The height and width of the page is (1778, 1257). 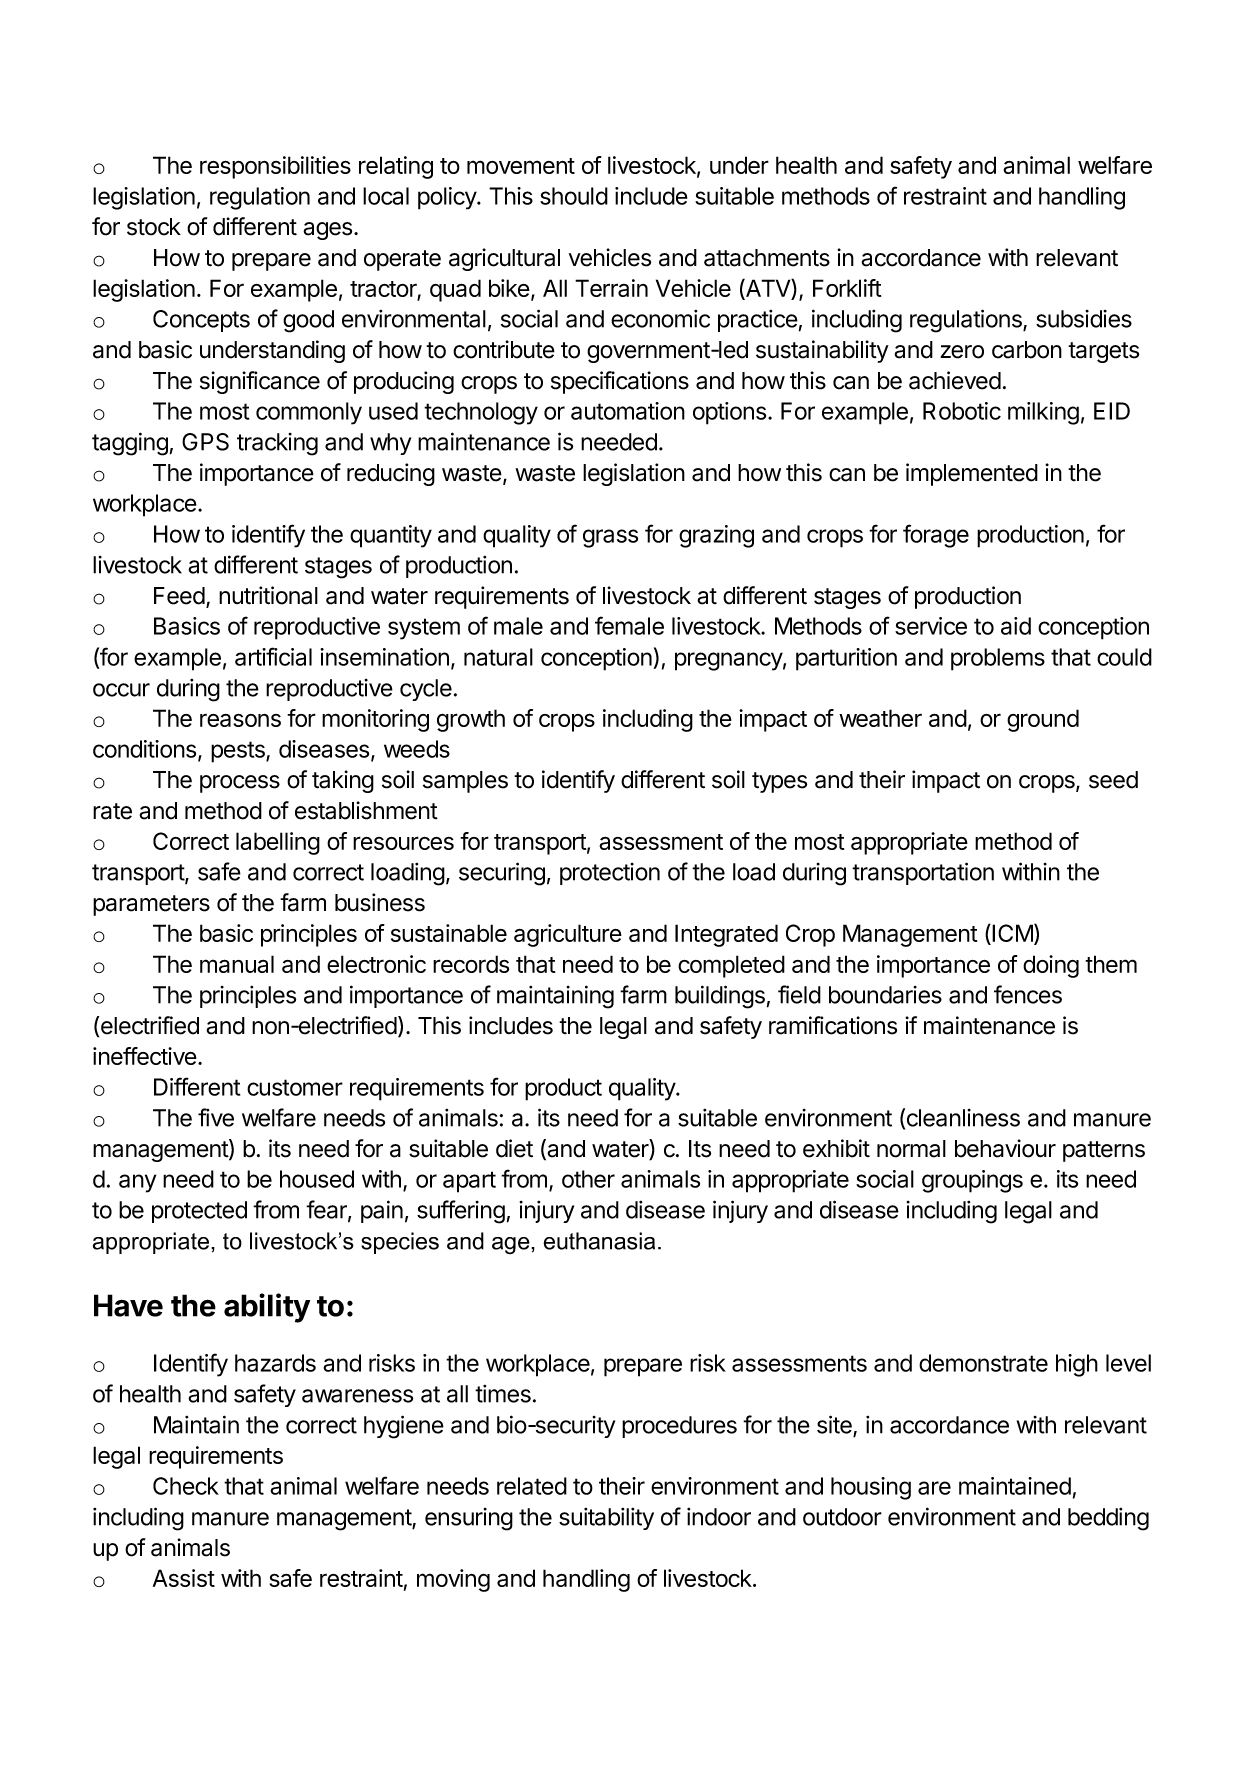 I want to click on bedding, so click(x=1108, y=1519).
